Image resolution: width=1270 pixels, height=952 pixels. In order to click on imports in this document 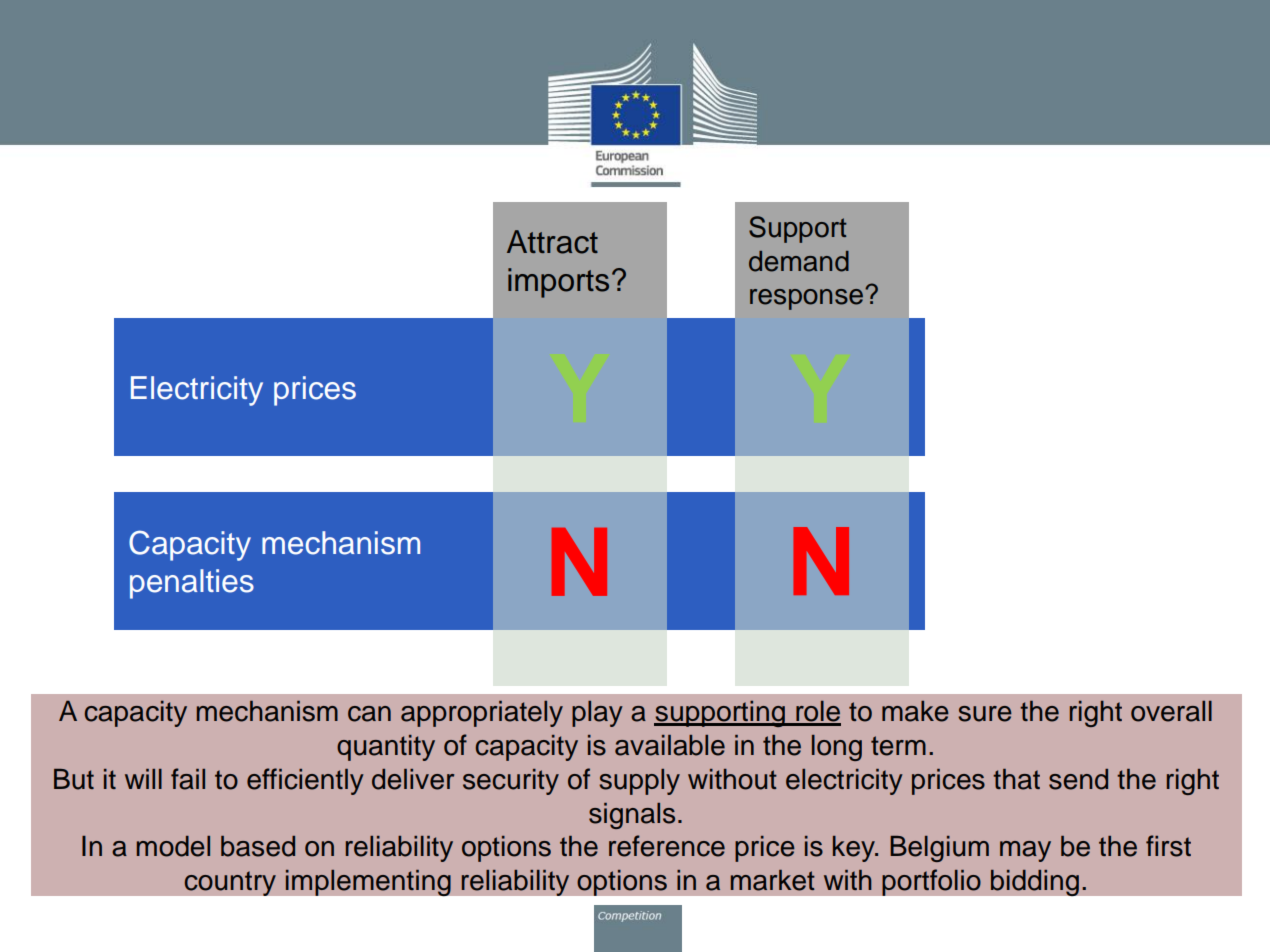, I will do `click(558, 283)`.
